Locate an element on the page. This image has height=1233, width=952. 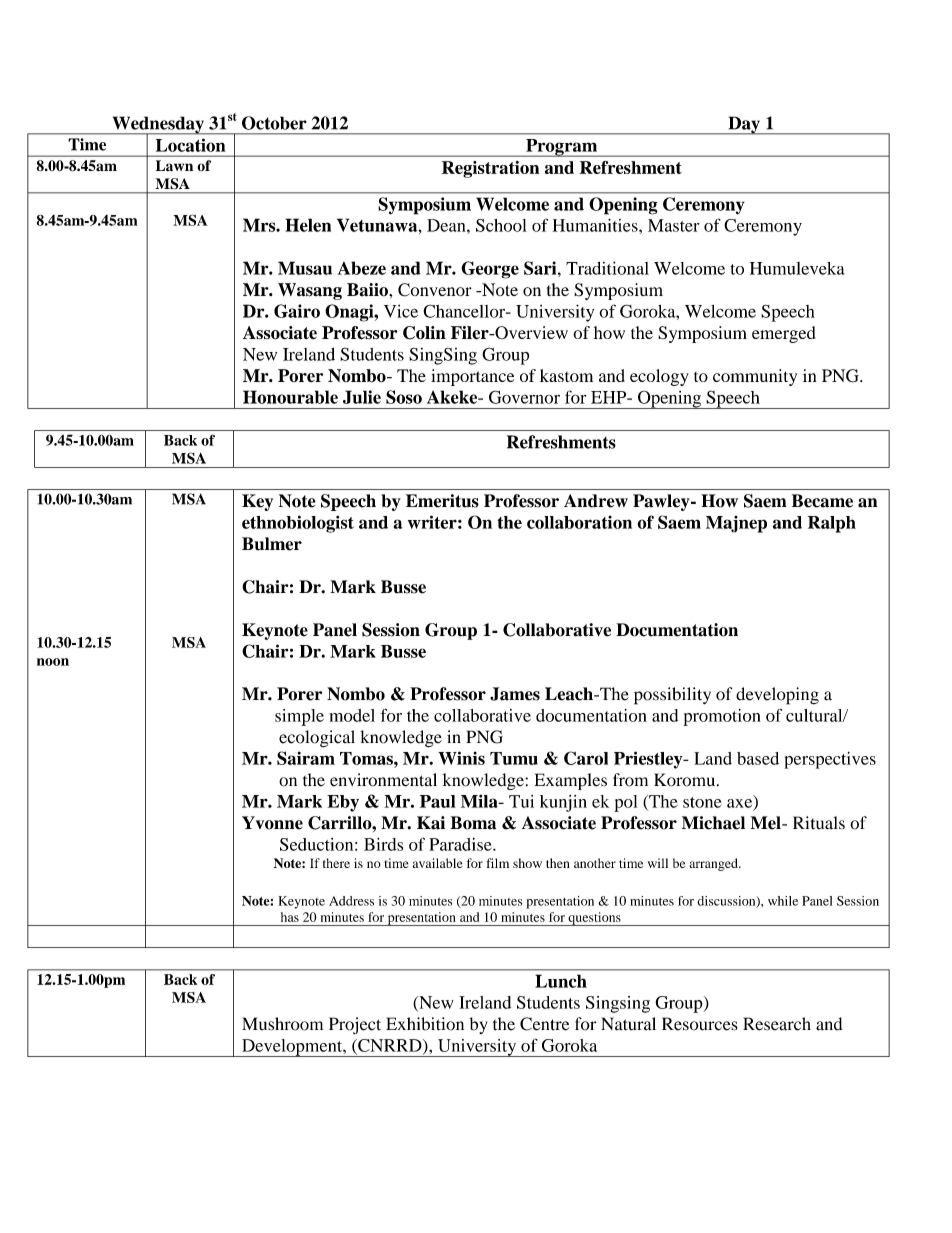
Master is located at coordinates (674, 225).
